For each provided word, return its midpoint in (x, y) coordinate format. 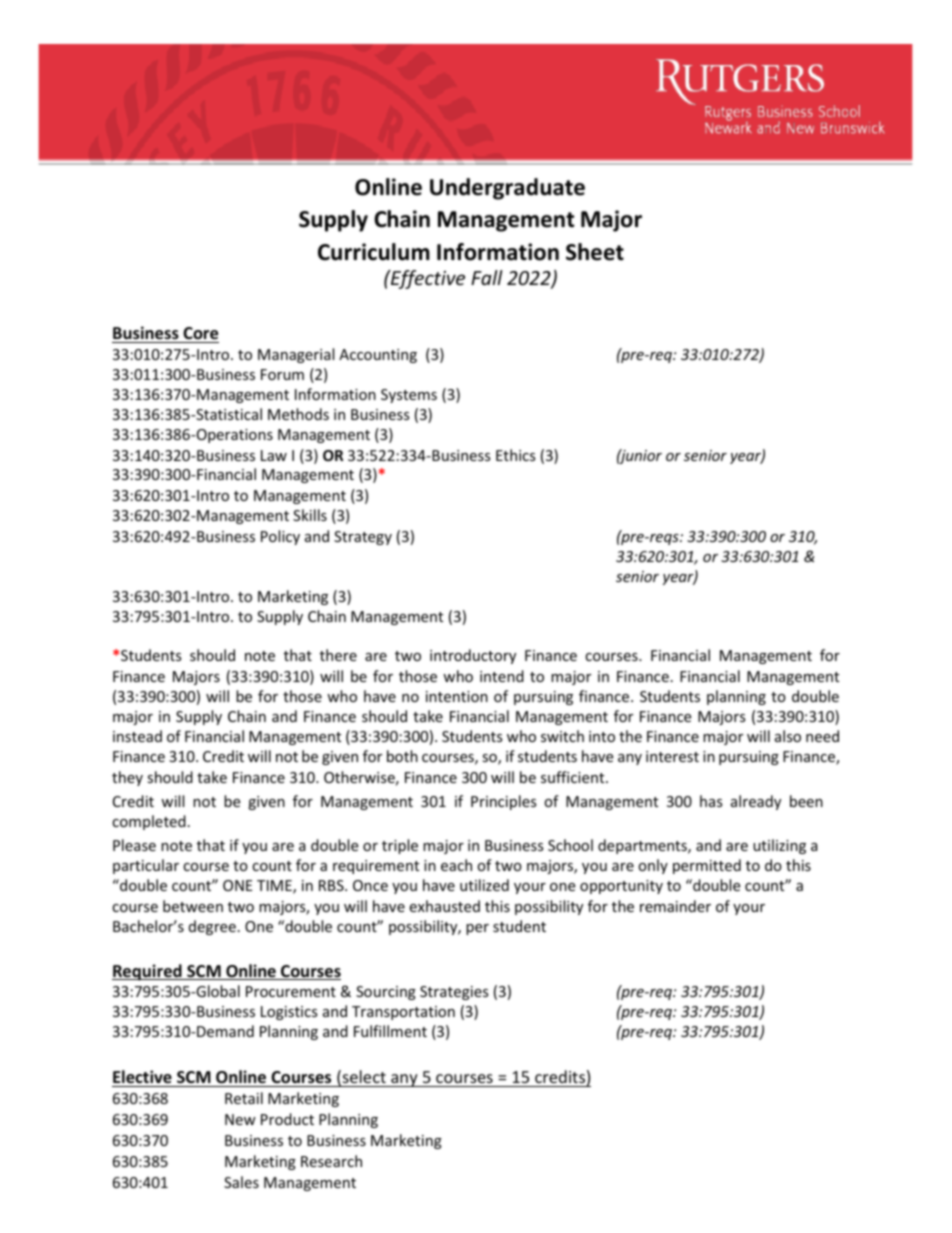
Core (200, 333)
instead (137, 736)
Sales (241, 1182)
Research (331, 1161)
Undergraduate (507, 189)
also (788, 736)
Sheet (595, 252)
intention (457, 696)
